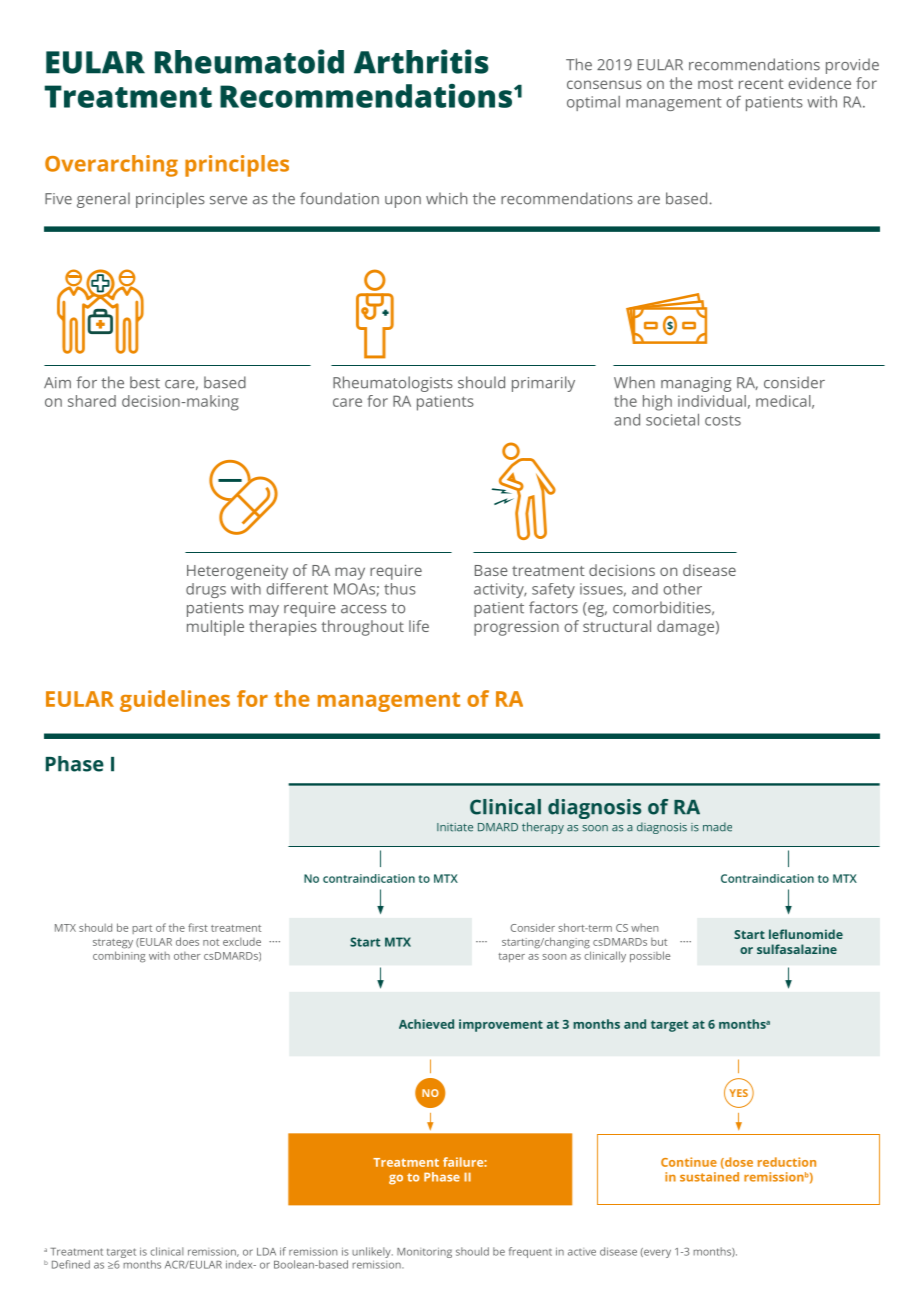 This screenshot has height=1308, width=924. What do you see at coordinates (709, 1177) in the screenshot?
I see `sustained` at bounding box center [709, 1177].
